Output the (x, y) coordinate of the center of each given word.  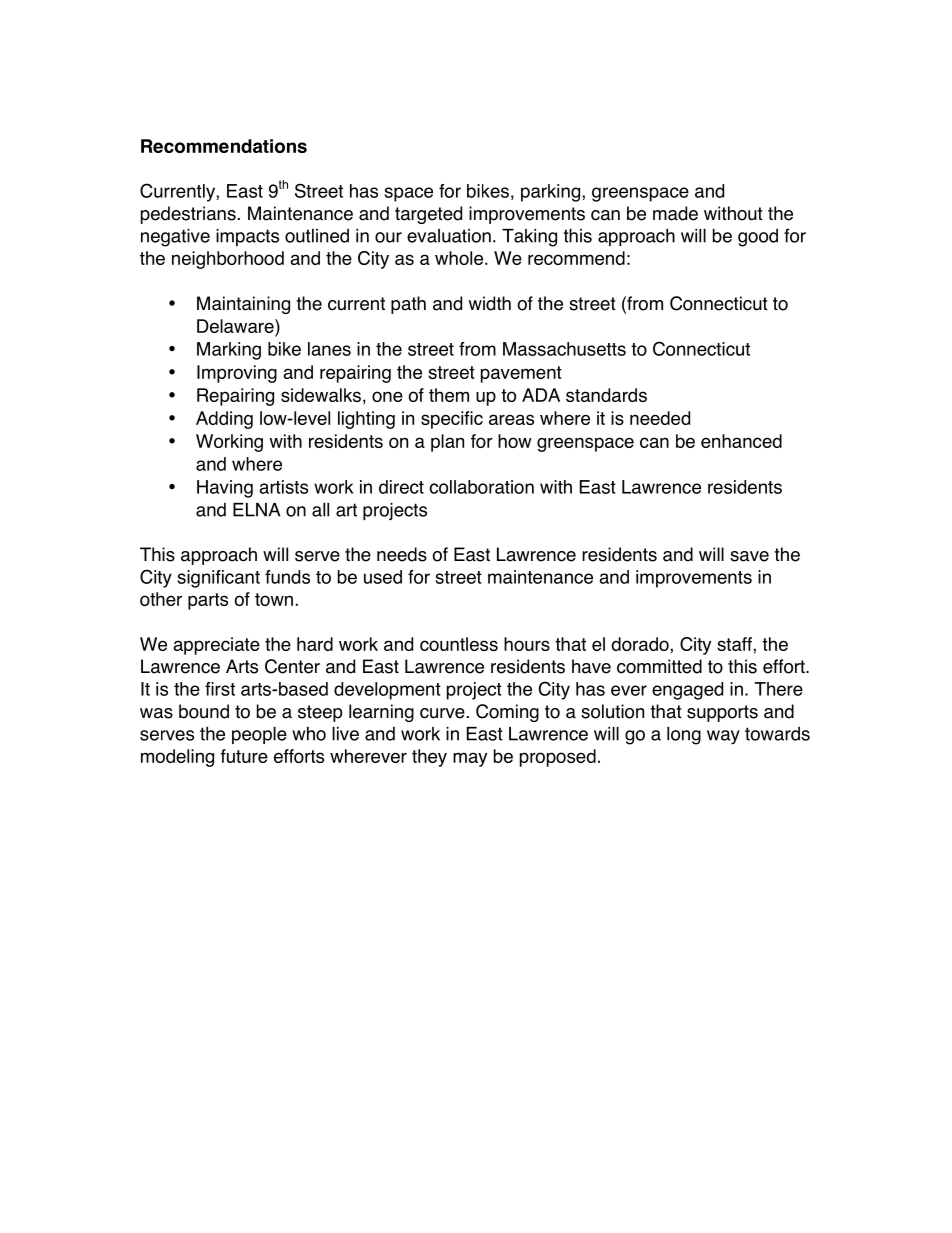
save (749, 556)
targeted (428, 215)
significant (219, 579)
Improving (237, 374)
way (723, 737)
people (259, 735)
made (675, 213)
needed (660, 418)
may (470, 759)
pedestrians (188, 215)
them (449, 395)
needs (402, 554)
